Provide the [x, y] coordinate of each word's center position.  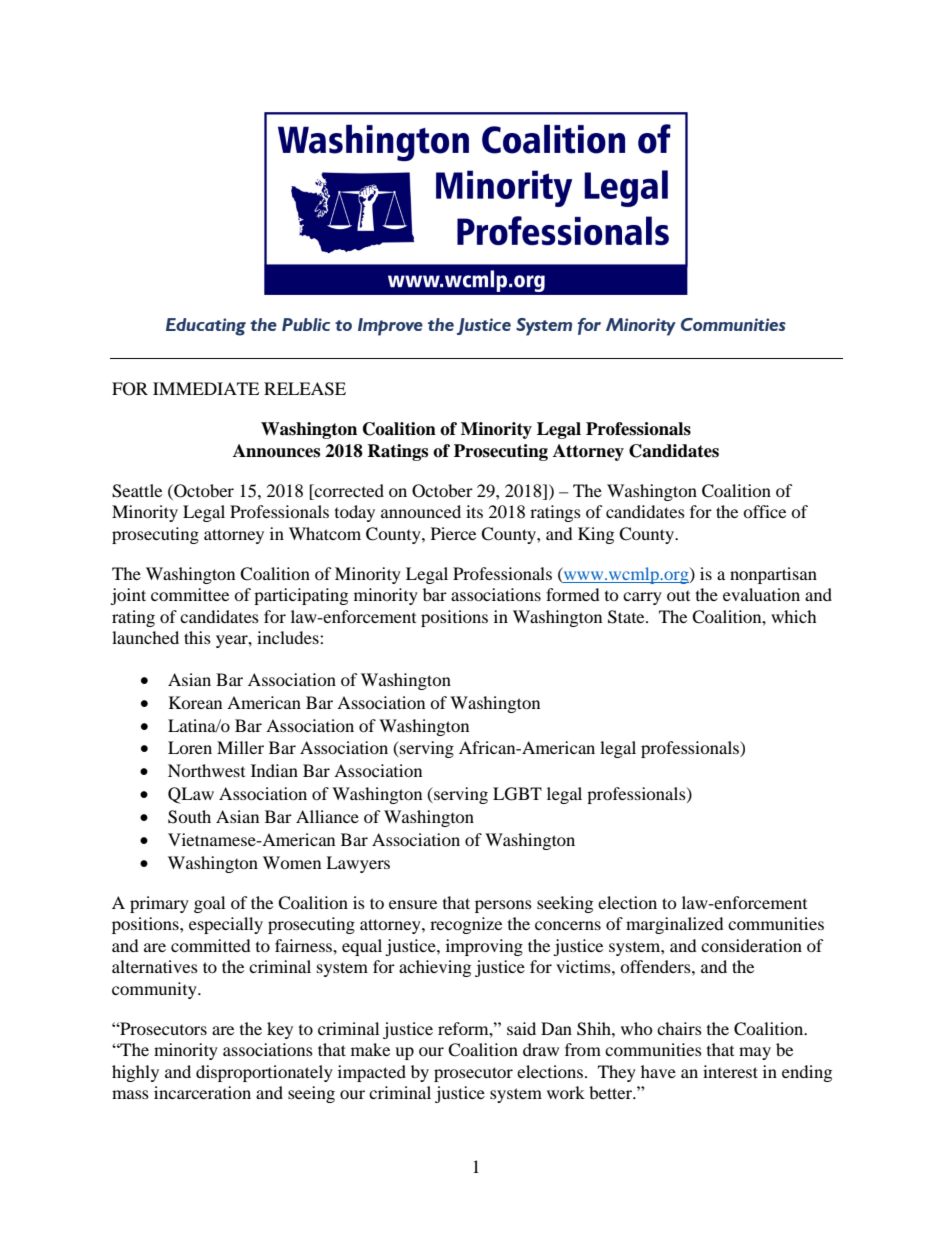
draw [541, 1049]
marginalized [675, 925]
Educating [206, 327]
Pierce [453, 533]
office [764, 511]
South [189, 817]
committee [190, 594]
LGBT [517, 794]
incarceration [202, 1092]
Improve [390, 327]
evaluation [761, 594]
